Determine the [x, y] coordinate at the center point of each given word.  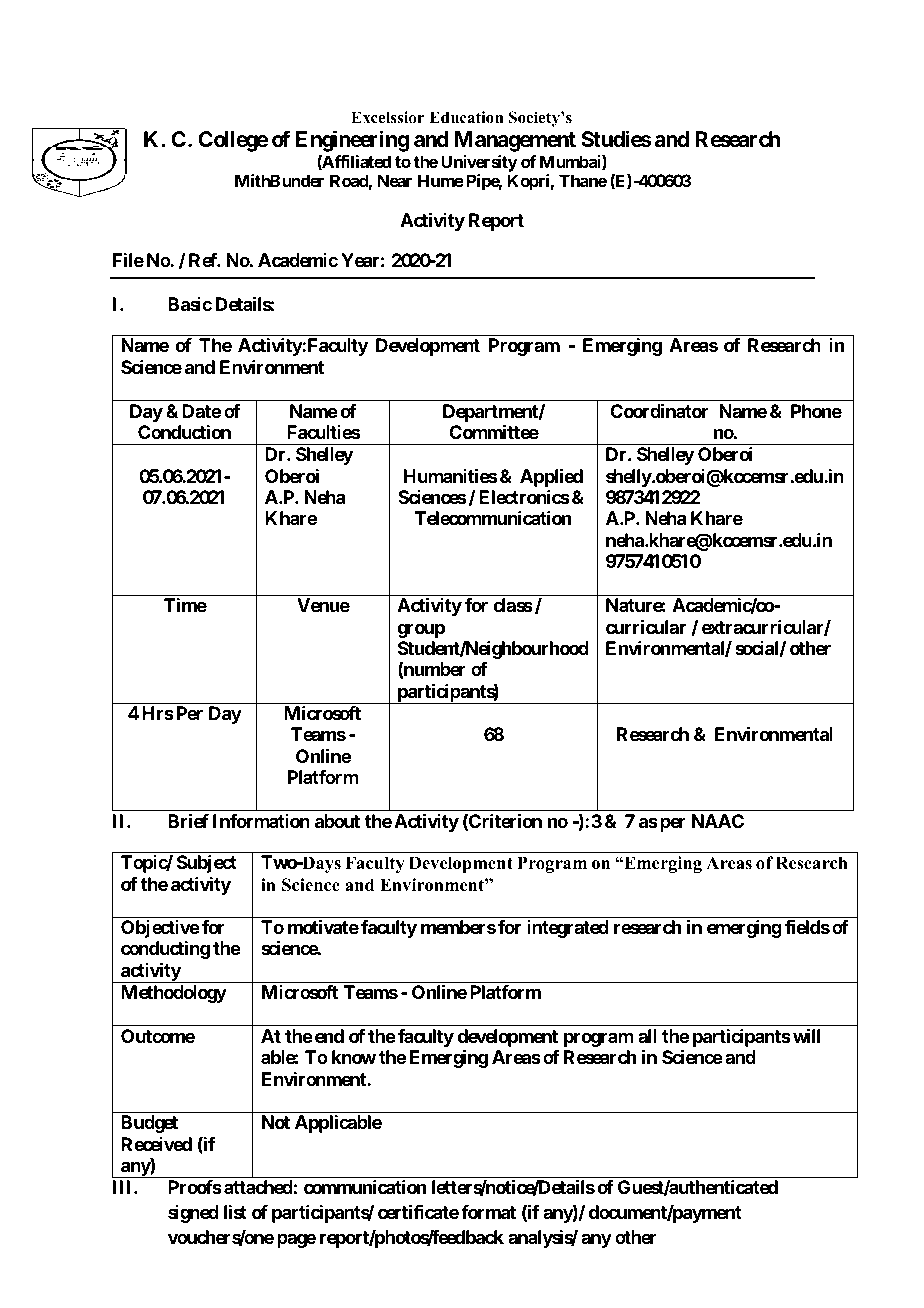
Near [395, 180]
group [421, 630]
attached [258, 1187]
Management [515, 141]
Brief [188, 820]
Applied [551, 477]
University [479, 165]
